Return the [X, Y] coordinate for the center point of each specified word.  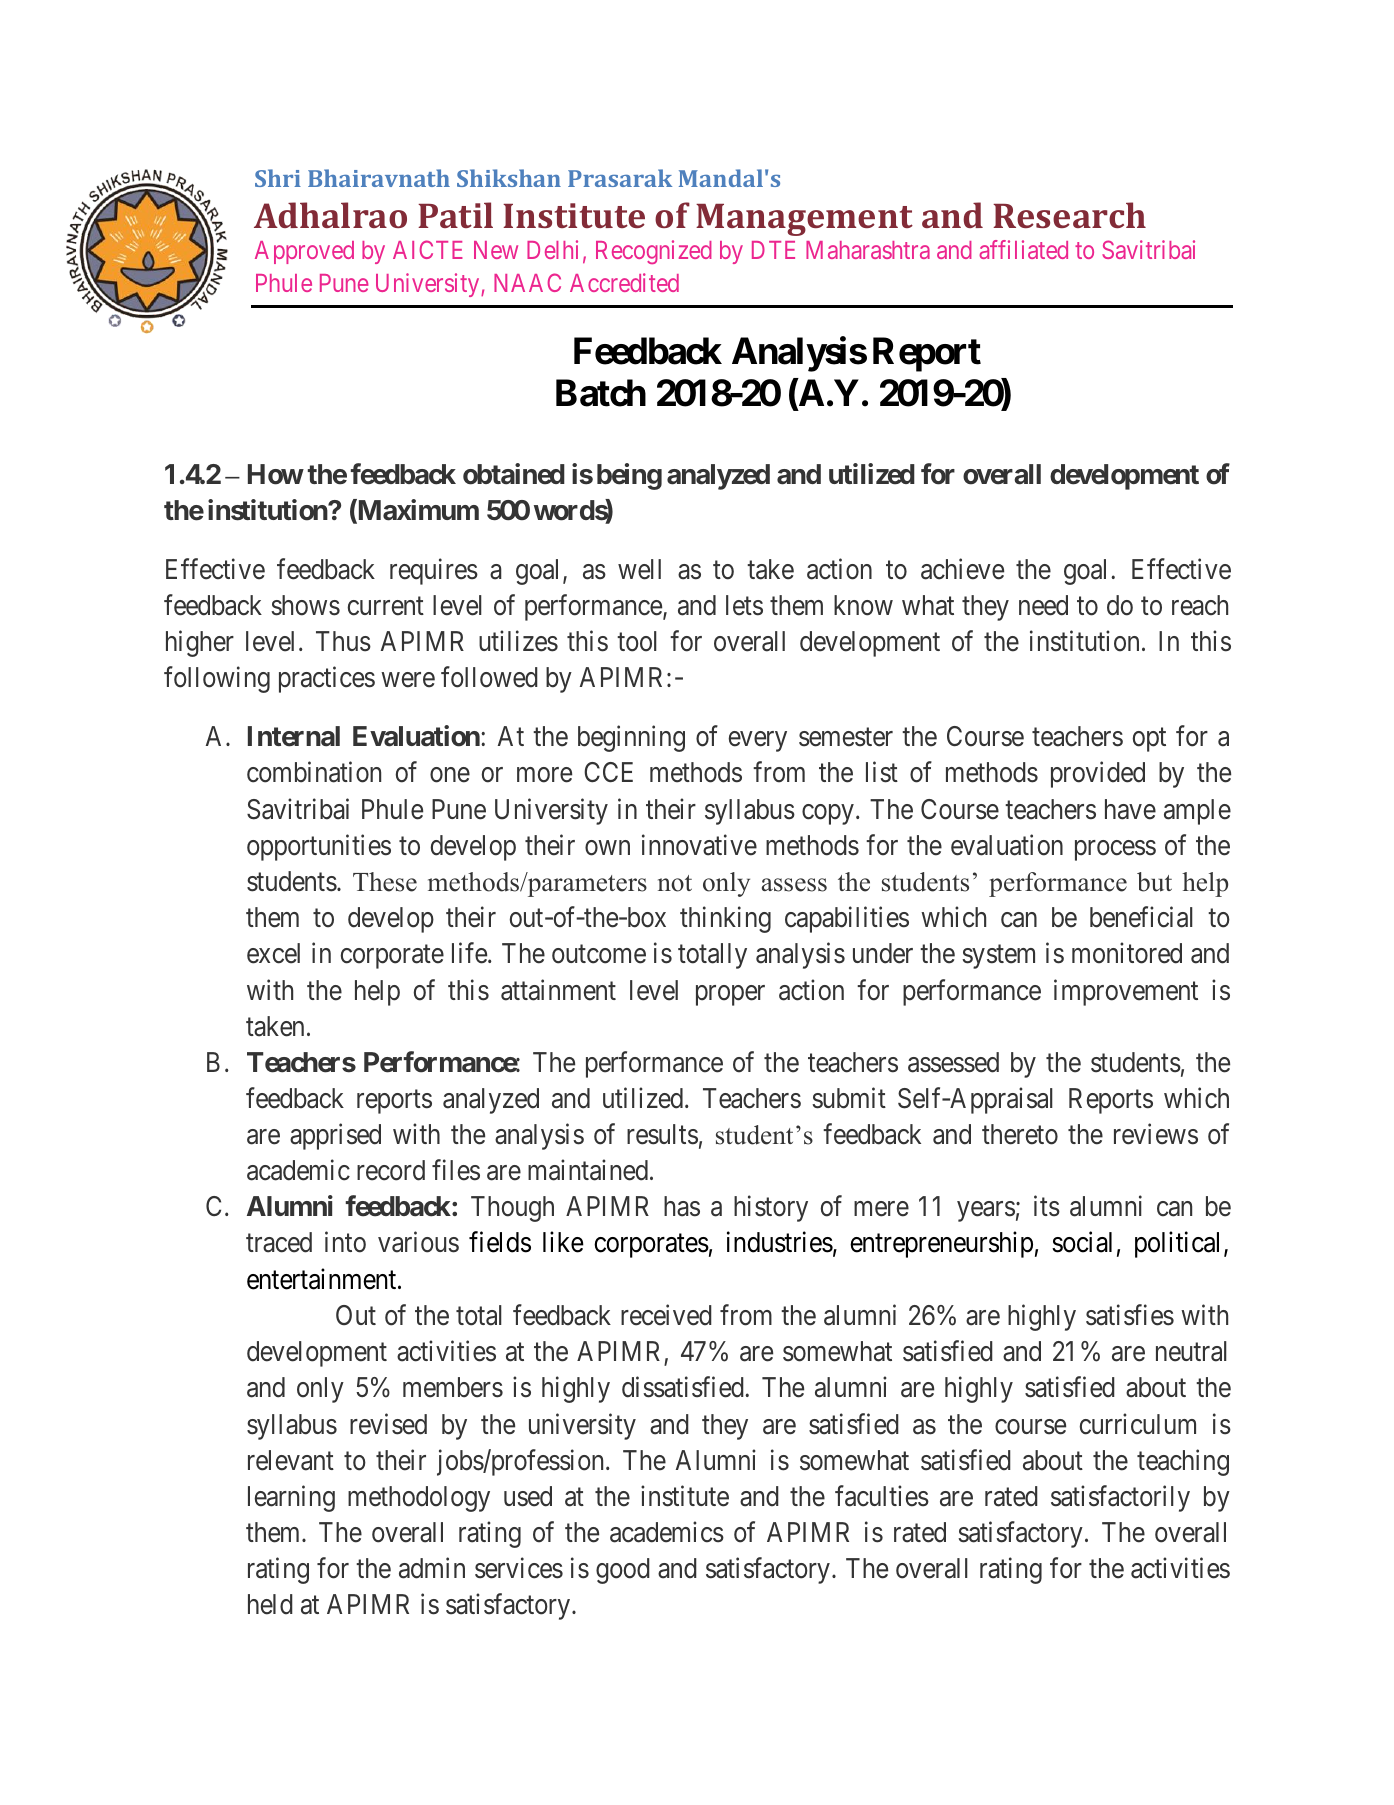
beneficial [1141, 917]
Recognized [654, 252]
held [270, 1604]
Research [1069, 215]
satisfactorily [1120, 1498]
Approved [304, 252]
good [623, 1571]
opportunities [319, 847]
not [675, 883]
